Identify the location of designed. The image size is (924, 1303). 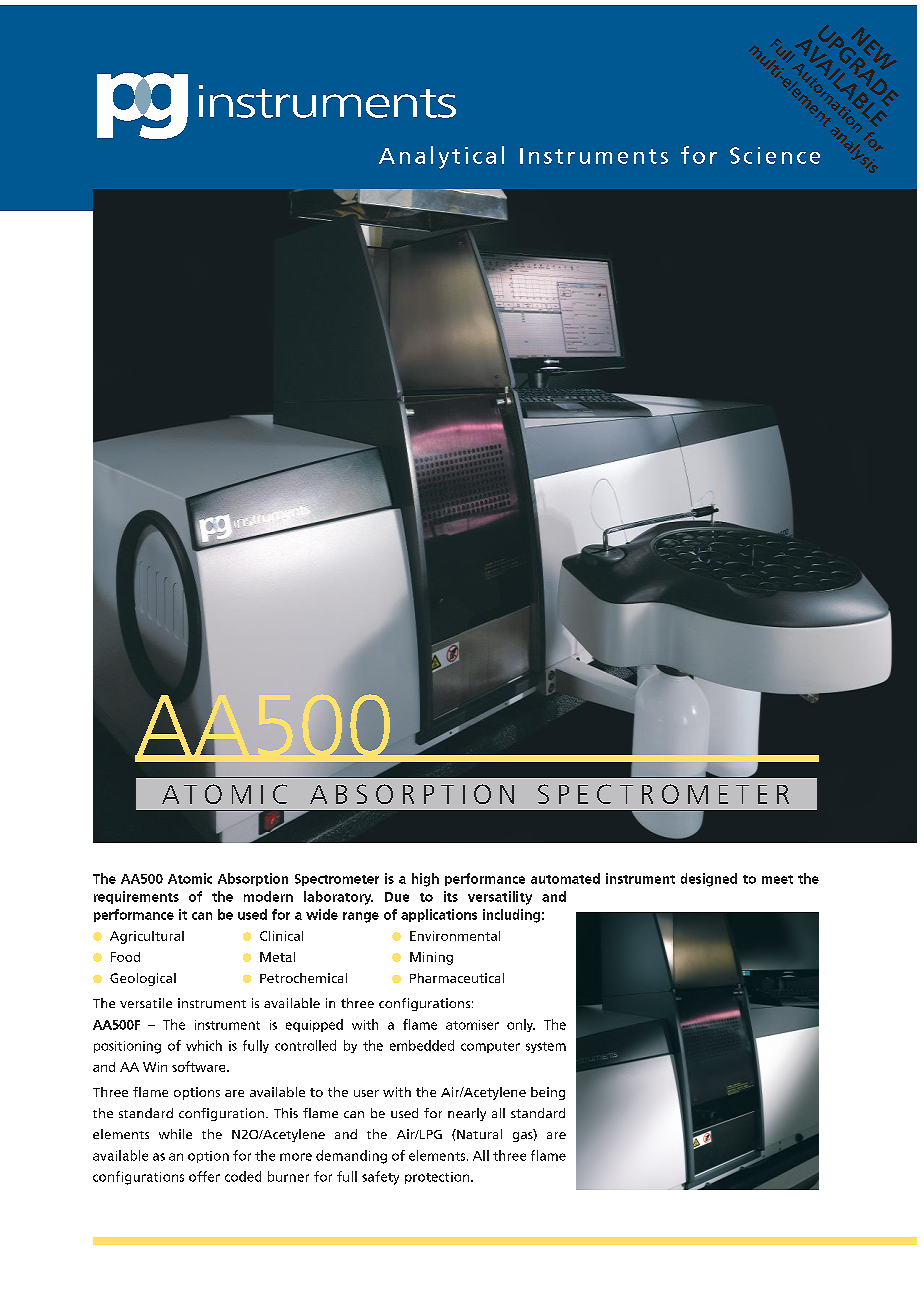
(709, 880).
